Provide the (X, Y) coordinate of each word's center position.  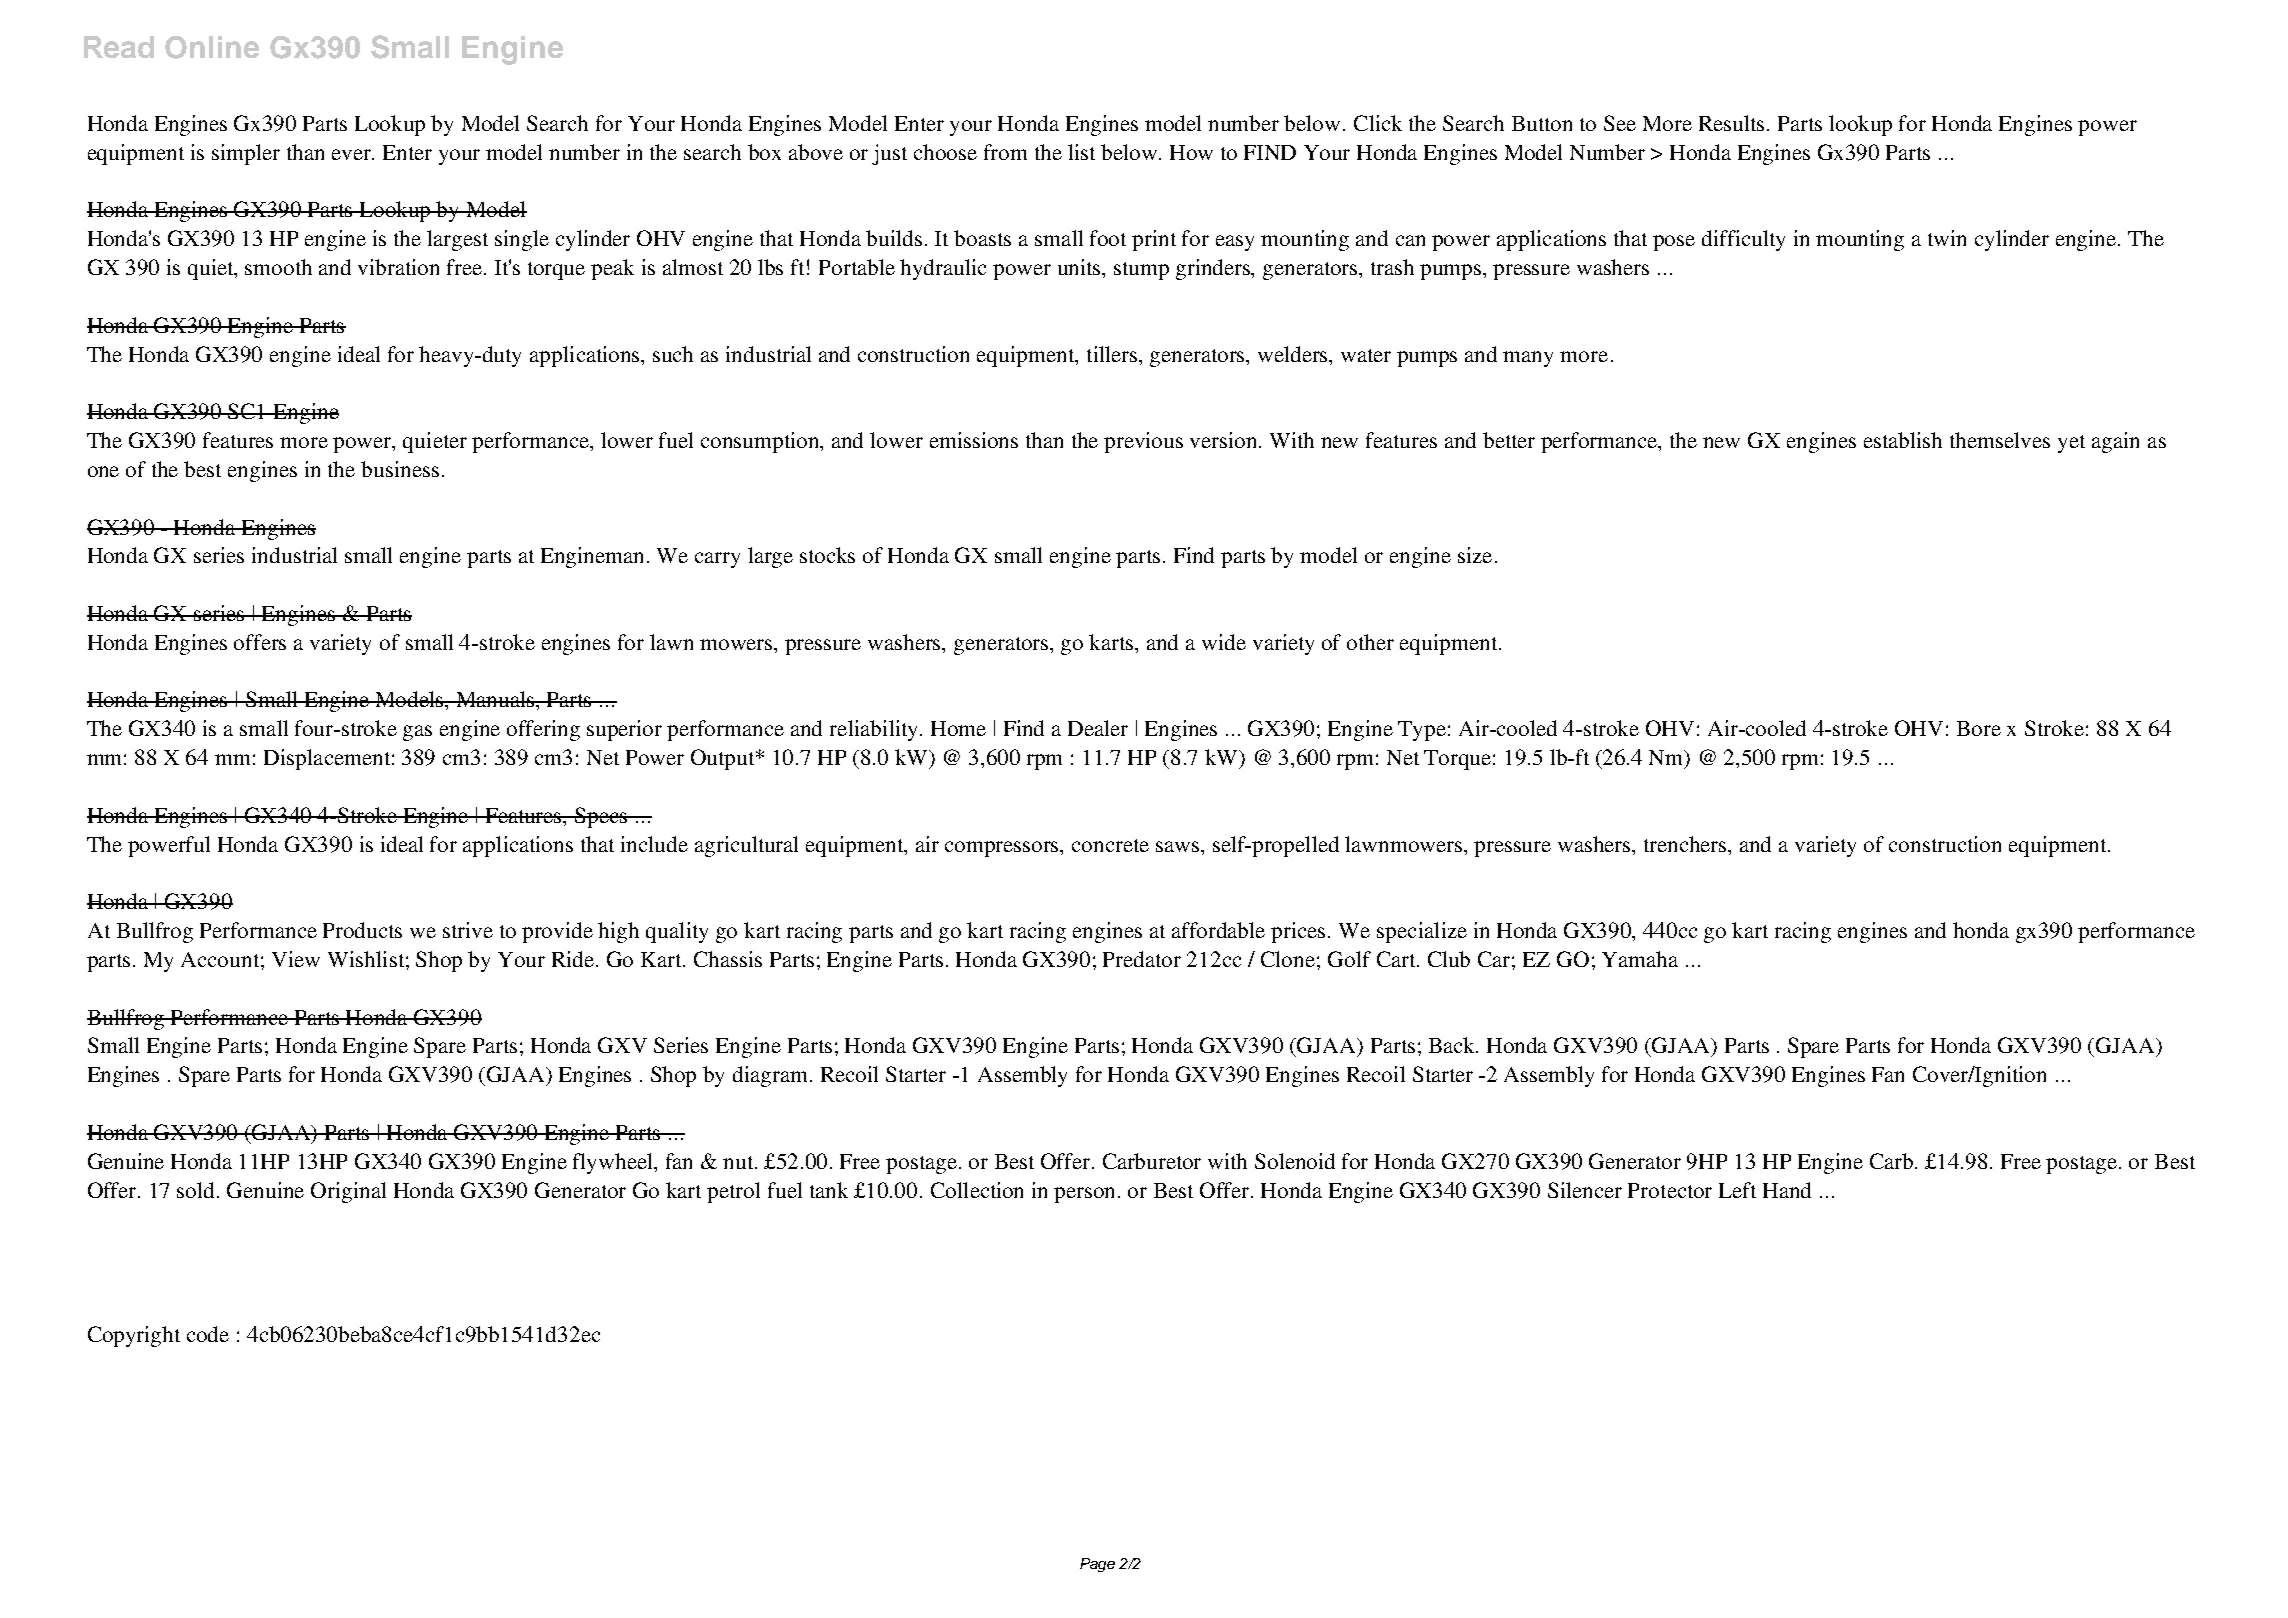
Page (1097, 1565)
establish (1903, 440)
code (208, 1334)
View (296, 959)
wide (1224, 642)
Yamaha (1640, 959)
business (400, 469)
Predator (1142, 959)
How (1191, 152)
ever (353, 154)
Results (1733, 123)
